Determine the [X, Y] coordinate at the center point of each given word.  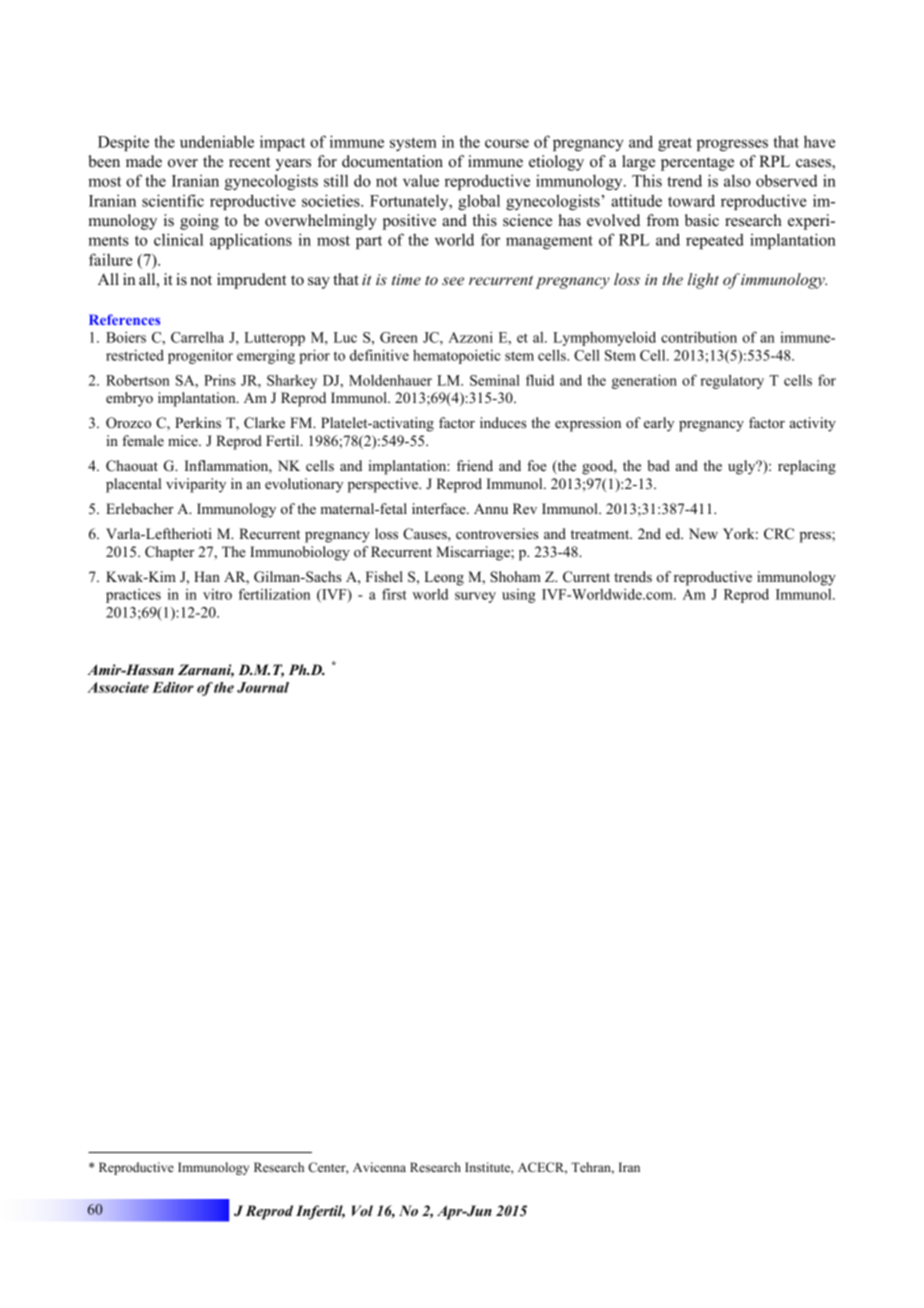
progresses [732, 145]
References [124, 319]
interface [440, 508]
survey [475, 597]
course [507, 143]
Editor [173, 687]
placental [133, 485]
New [703, 533]
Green [399, 337]
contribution [699, 337]
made [144, 161]
